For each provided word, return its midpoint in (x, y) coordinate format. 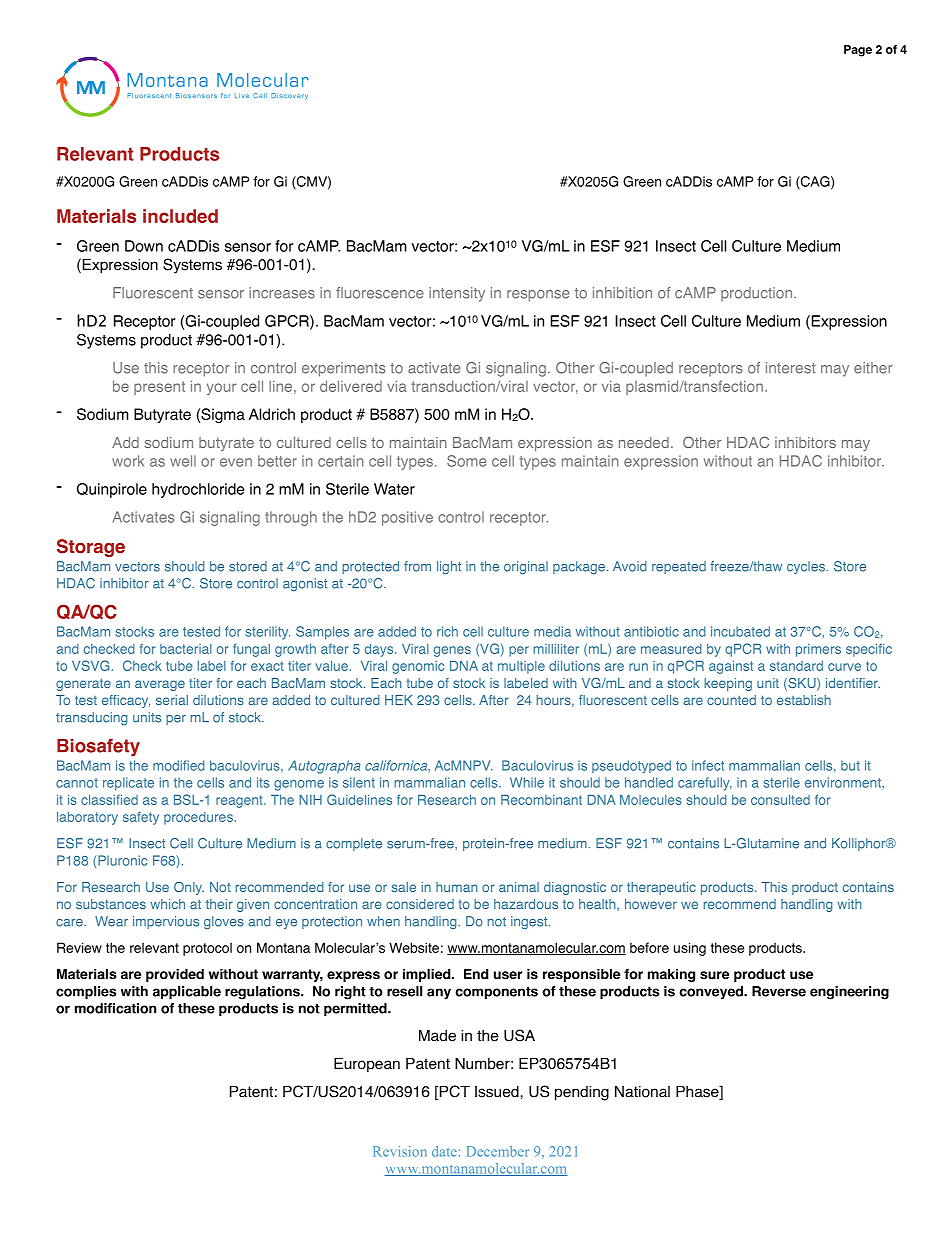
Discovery (289, 96)
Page (858, 51)
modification (115, 1008)
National (642, 1092)
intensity (457, 294)
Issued (498, 1092)
